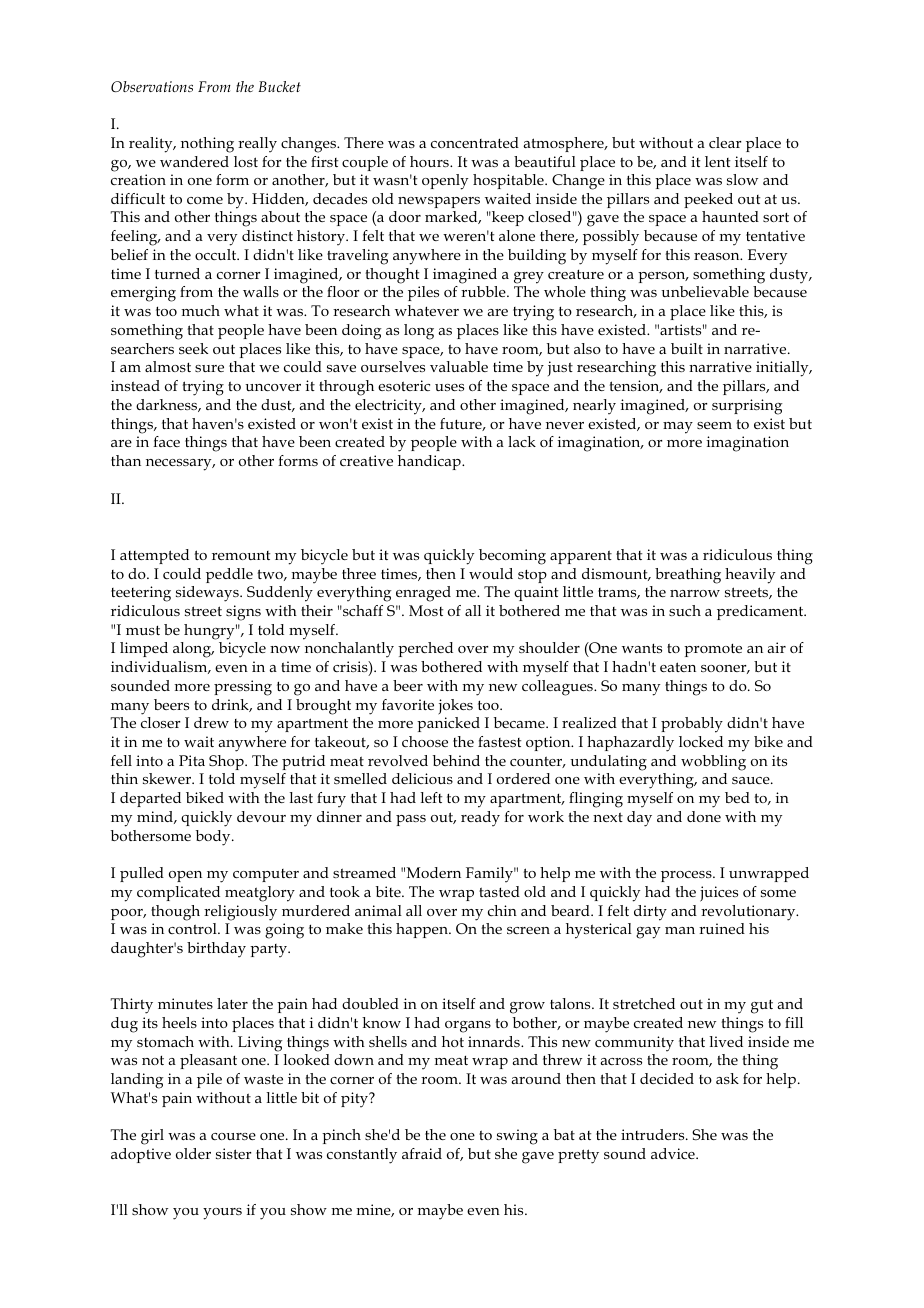  What do you see at coordinates (166, 441) in the screenshot?
I see `face` at bounding box center [166, 441].
